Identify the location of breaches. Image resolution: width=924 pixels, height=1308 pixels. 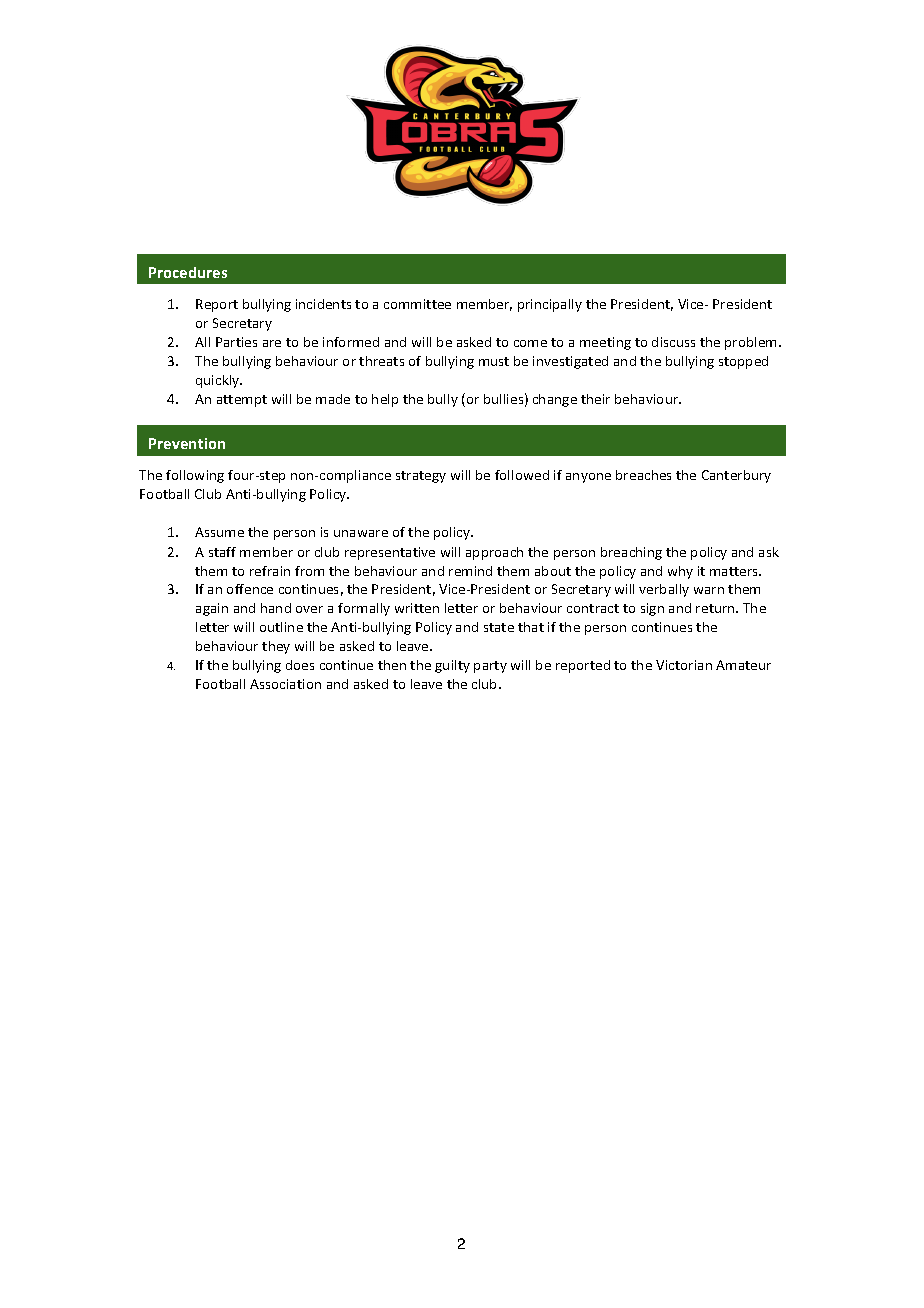
(643, 475).
